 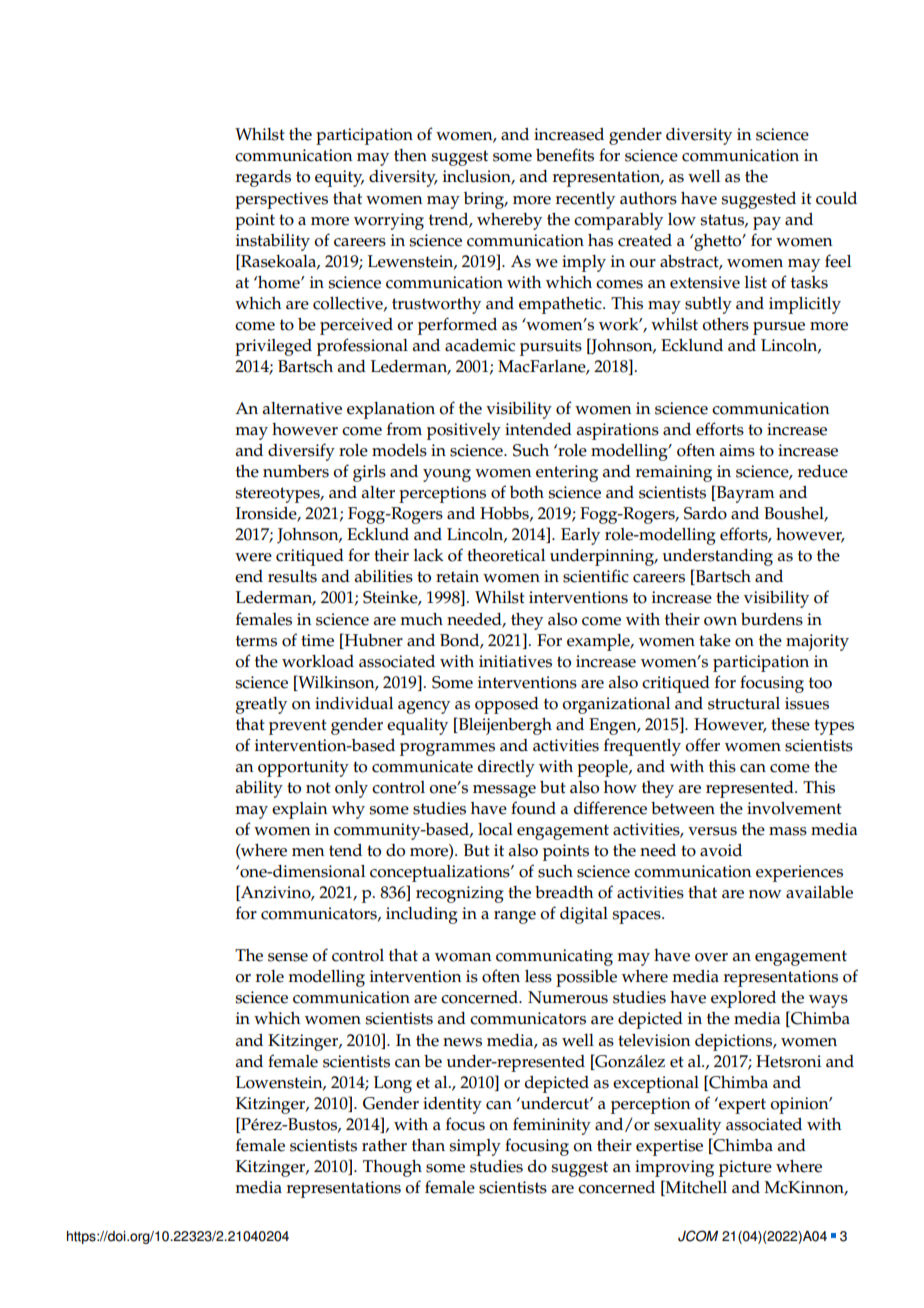 What do you see at coordinates (384, 1145) in the screenshot?
I see `rather` at bounding box center [384, 1145].
